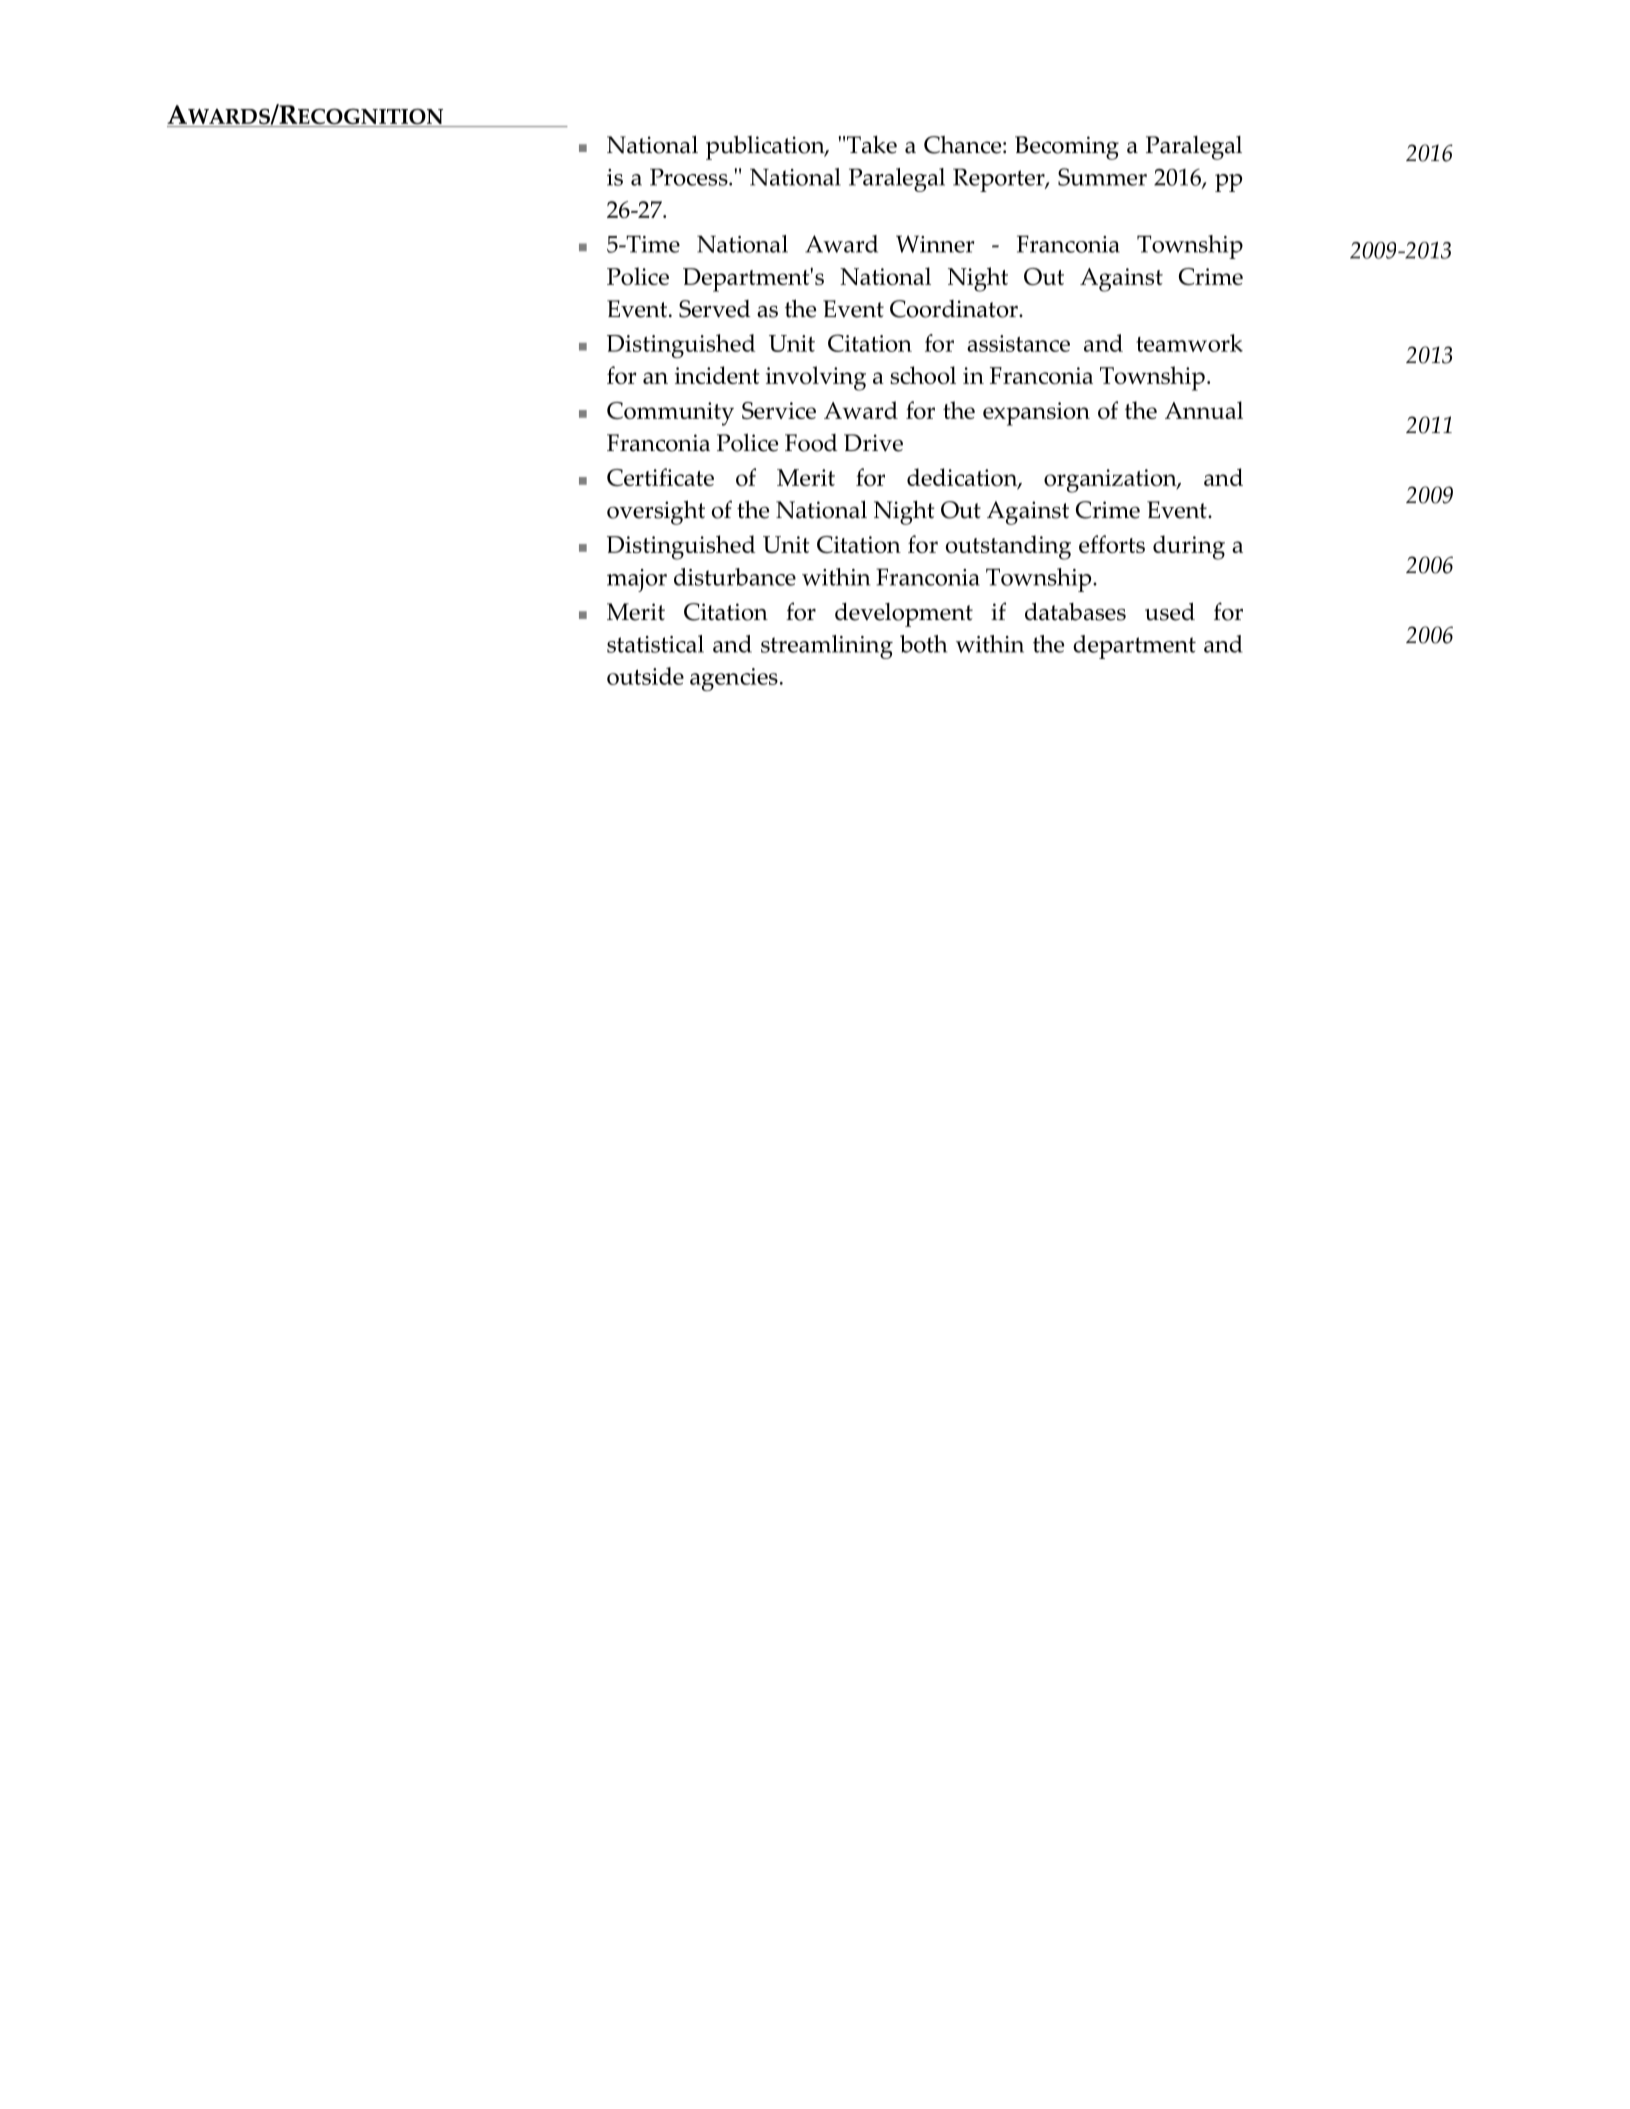 Image resolution: width=1630 pixels, height=2109 pixels. What do you see at coordinates (690, 177) in the image?
I see `Process` at bounding box center [690, 177].
